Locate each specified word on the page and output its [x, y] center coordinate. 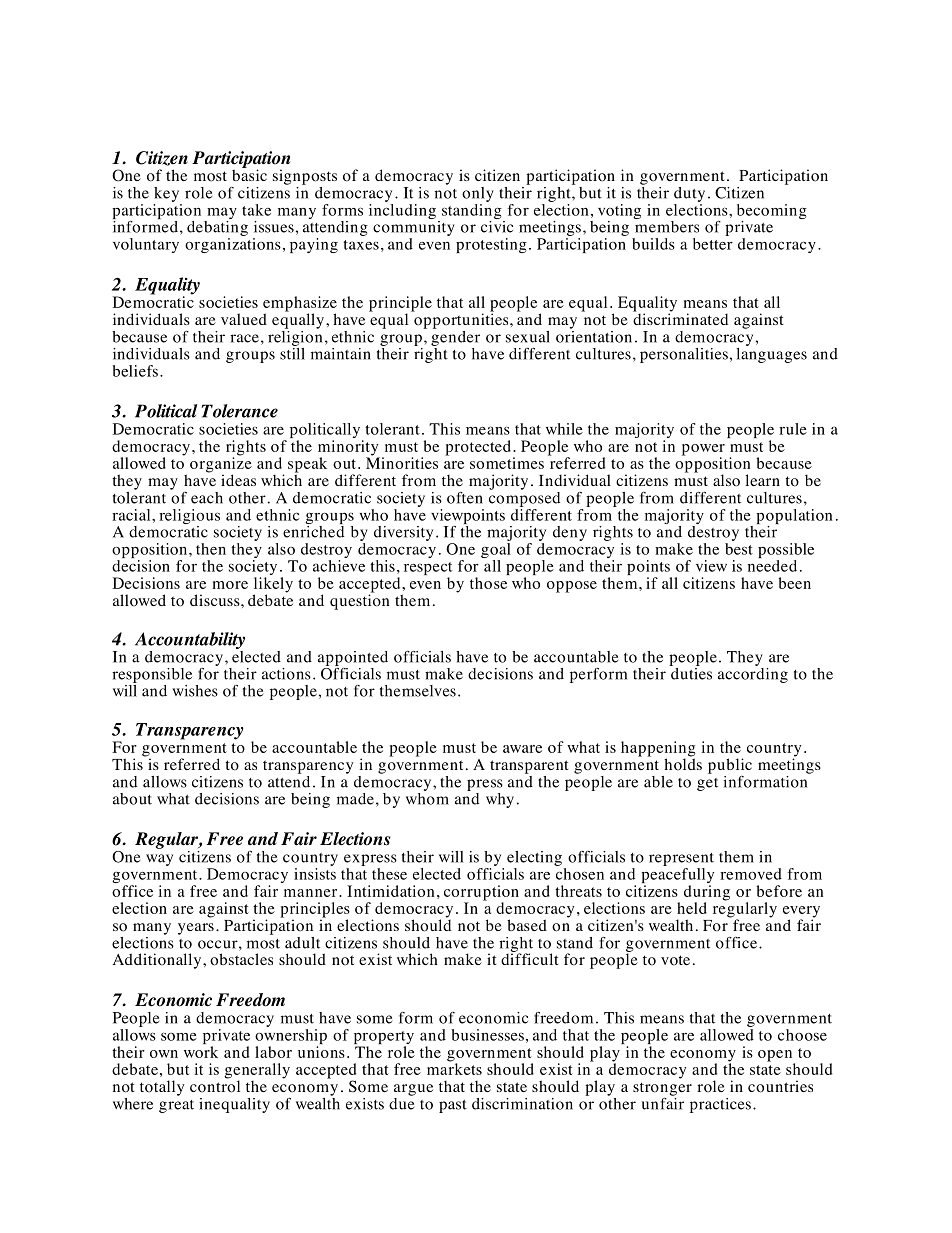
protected [478, 448]
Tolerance [239, 411]
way [159, 860]
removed [751, 874]
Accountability [190, 640]
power [703, 451]
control [215, 1085]
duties [690, 672]
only [478, 194]
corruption [481, 894]
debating [217, 227]
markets [454, 1068]
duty [689, 194]
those [488, 583]
